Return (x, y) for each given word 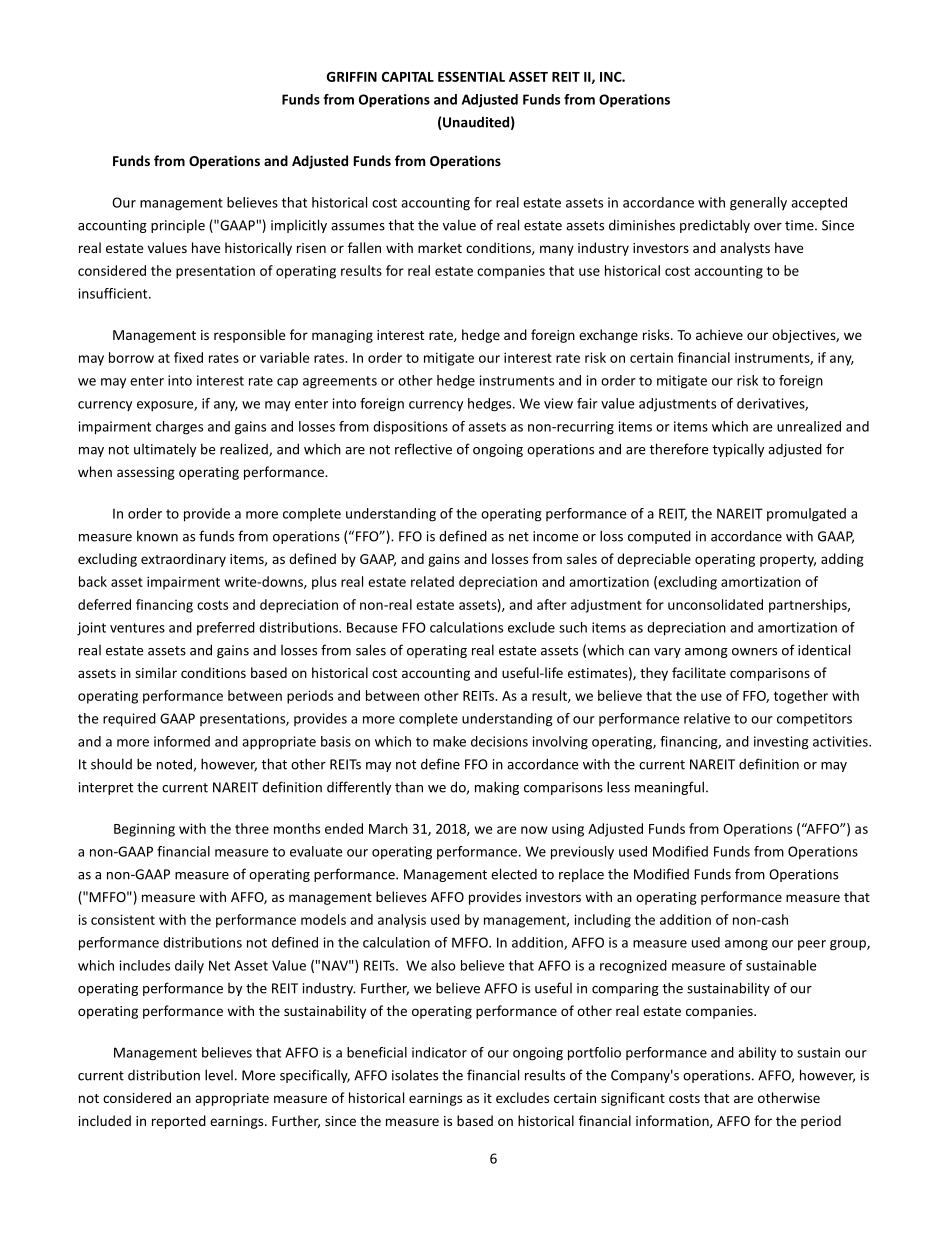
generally (758, 204)
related (432, 581)
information (673, 1121)
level (219, 1075)
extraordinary (183, 560)
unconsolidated (715, 604)
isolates (415, 1075)
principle (178, 226)
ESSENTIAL (471, 77)
